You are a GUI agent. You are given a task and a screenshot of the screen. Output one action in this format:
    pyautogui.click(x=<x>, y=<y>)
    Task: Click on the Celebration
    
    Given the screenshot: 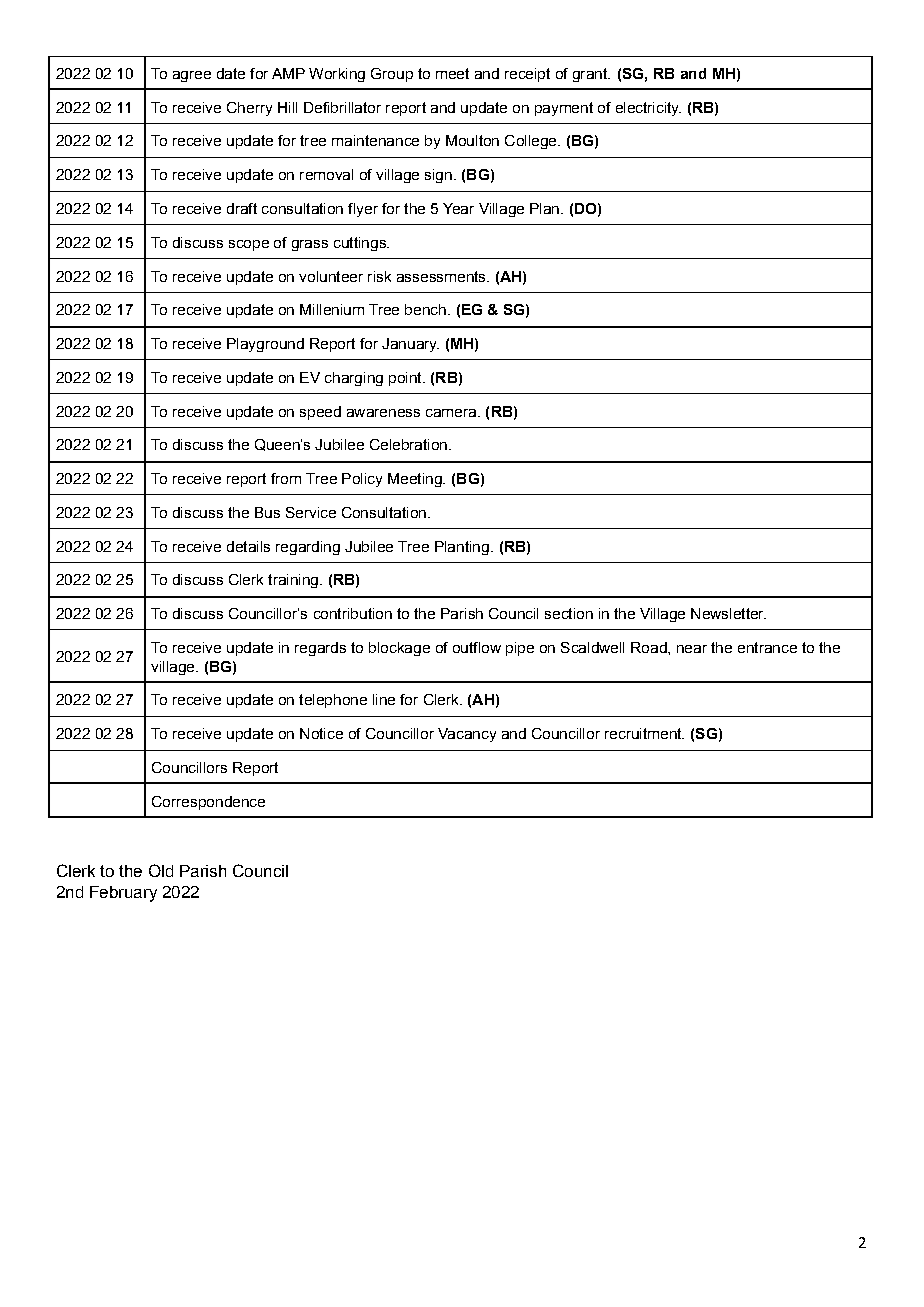 What is the action you would take?
    pyautogui.click(x=408, y=444)
